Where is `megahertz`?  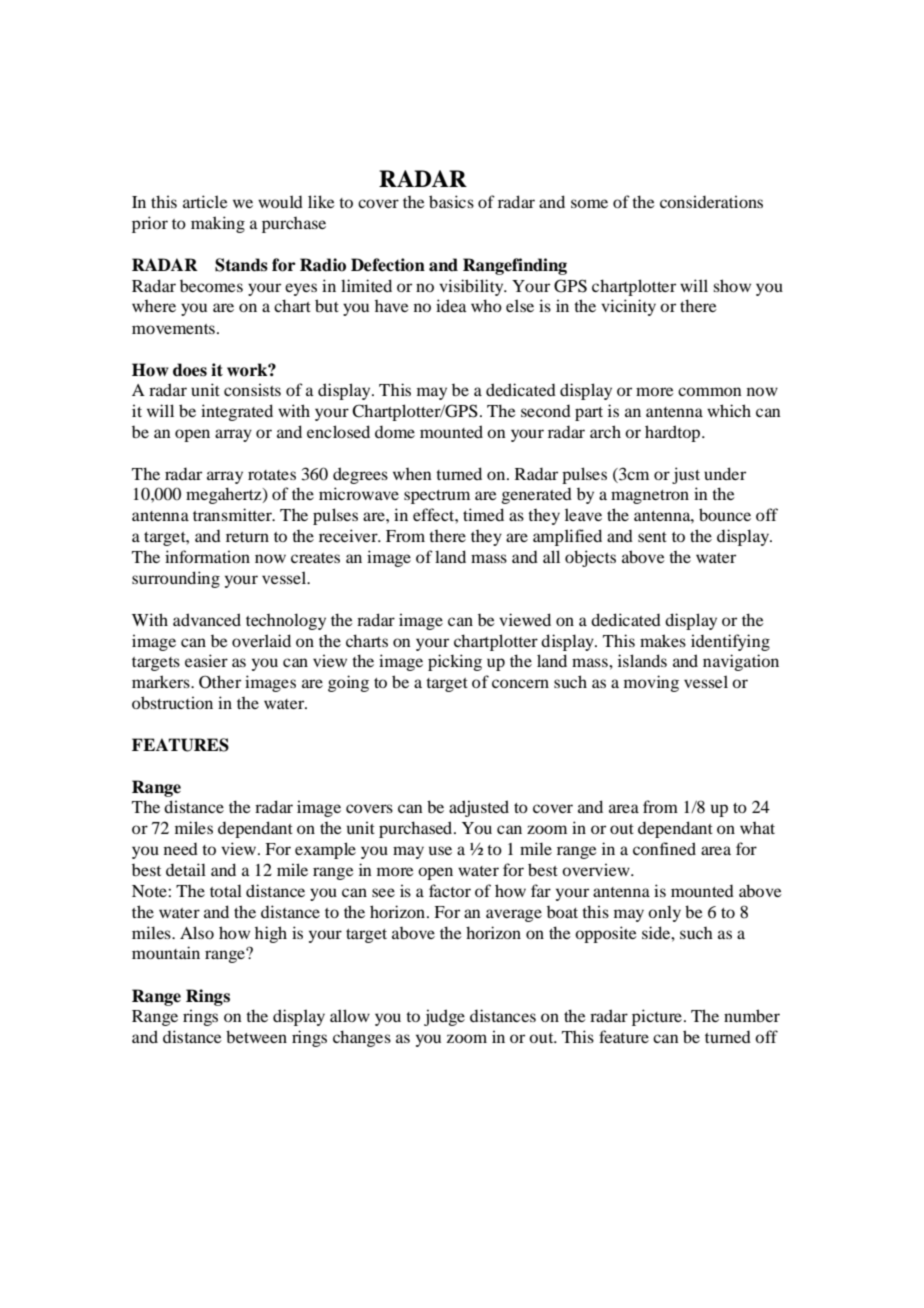 megahertz is located at coordinates (225, 495).
